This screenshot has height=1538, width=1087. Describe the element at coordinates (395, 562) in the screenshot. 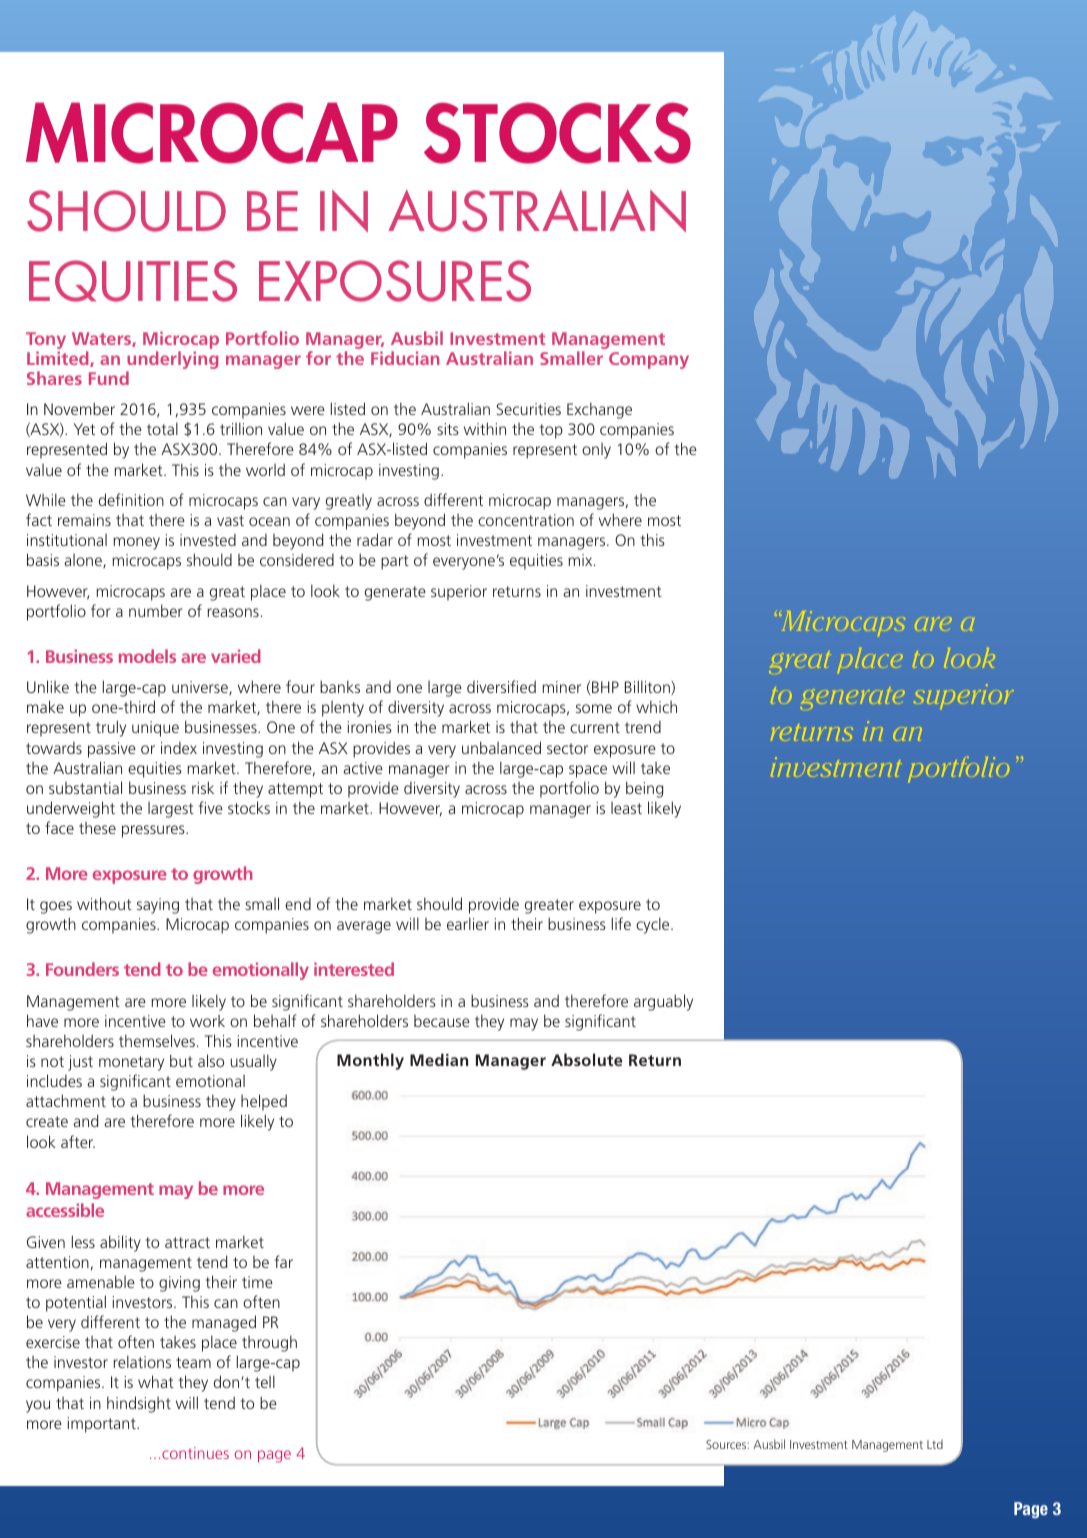

I see `part` at that location.
